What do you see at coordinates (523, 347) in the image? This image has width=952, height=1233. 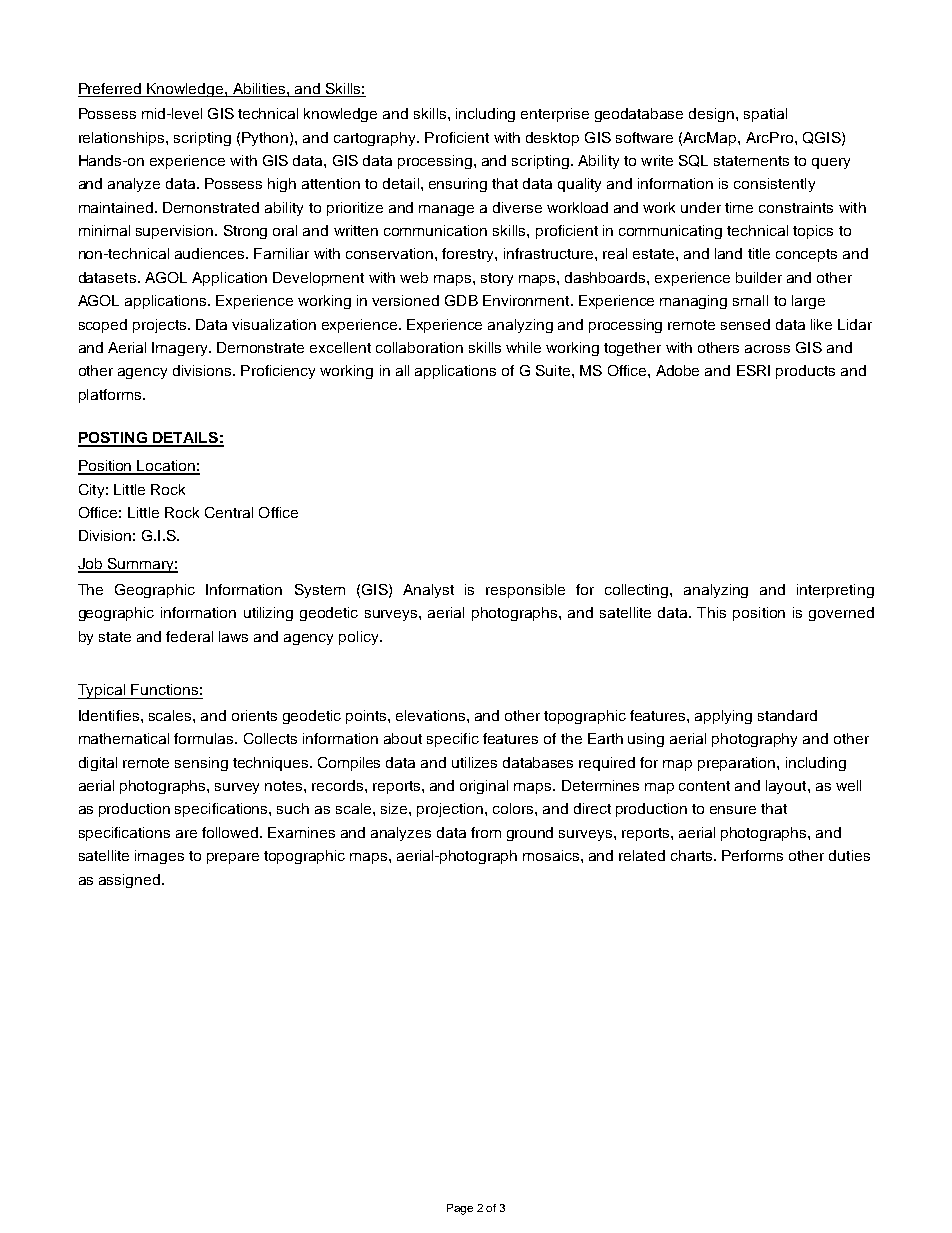 I see `while` at bounding box center [523, 347].
